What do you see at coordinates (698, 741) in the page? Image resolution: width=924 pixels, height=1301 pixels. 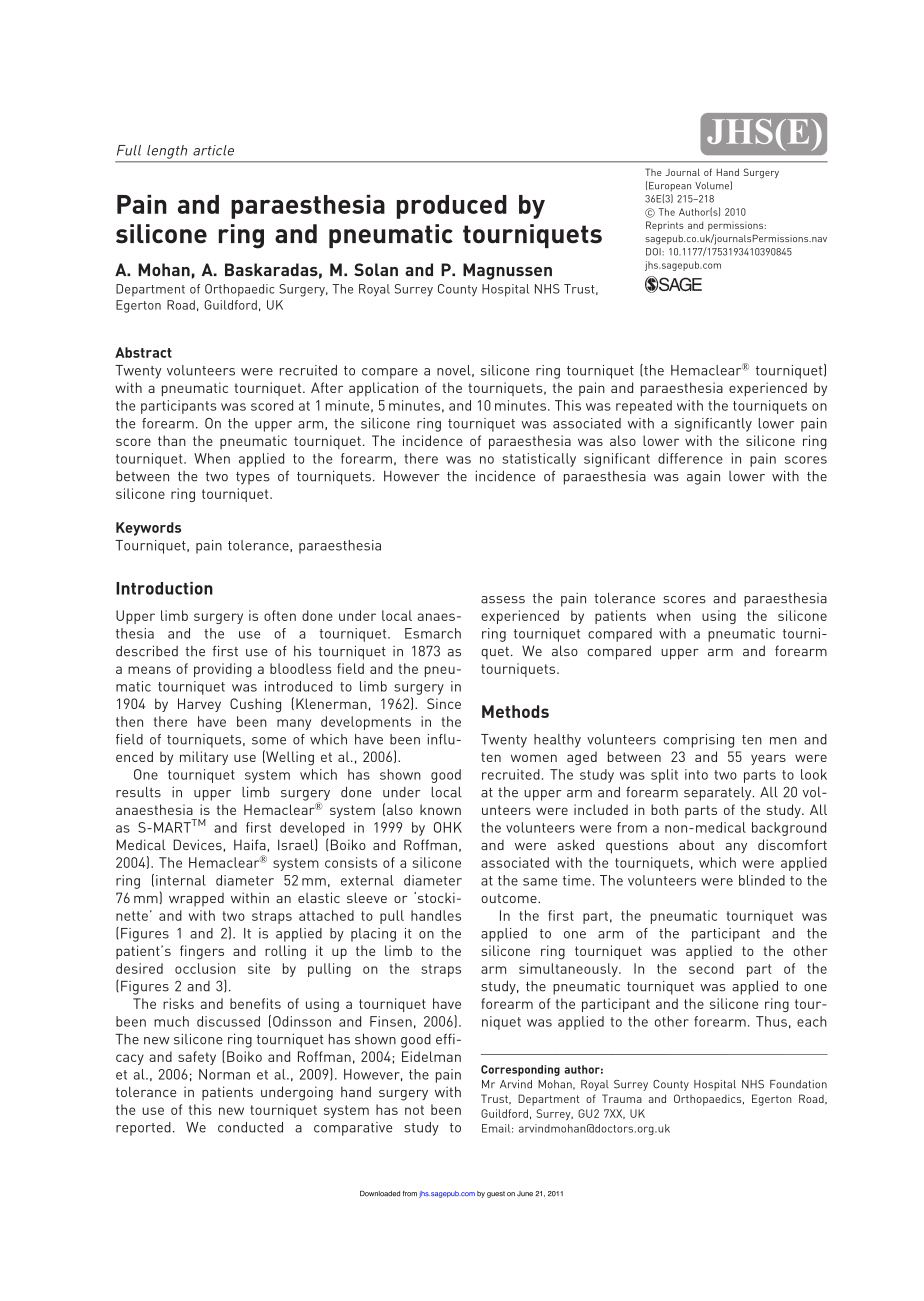 I see `comprising` at bounding box center [698, 741].
